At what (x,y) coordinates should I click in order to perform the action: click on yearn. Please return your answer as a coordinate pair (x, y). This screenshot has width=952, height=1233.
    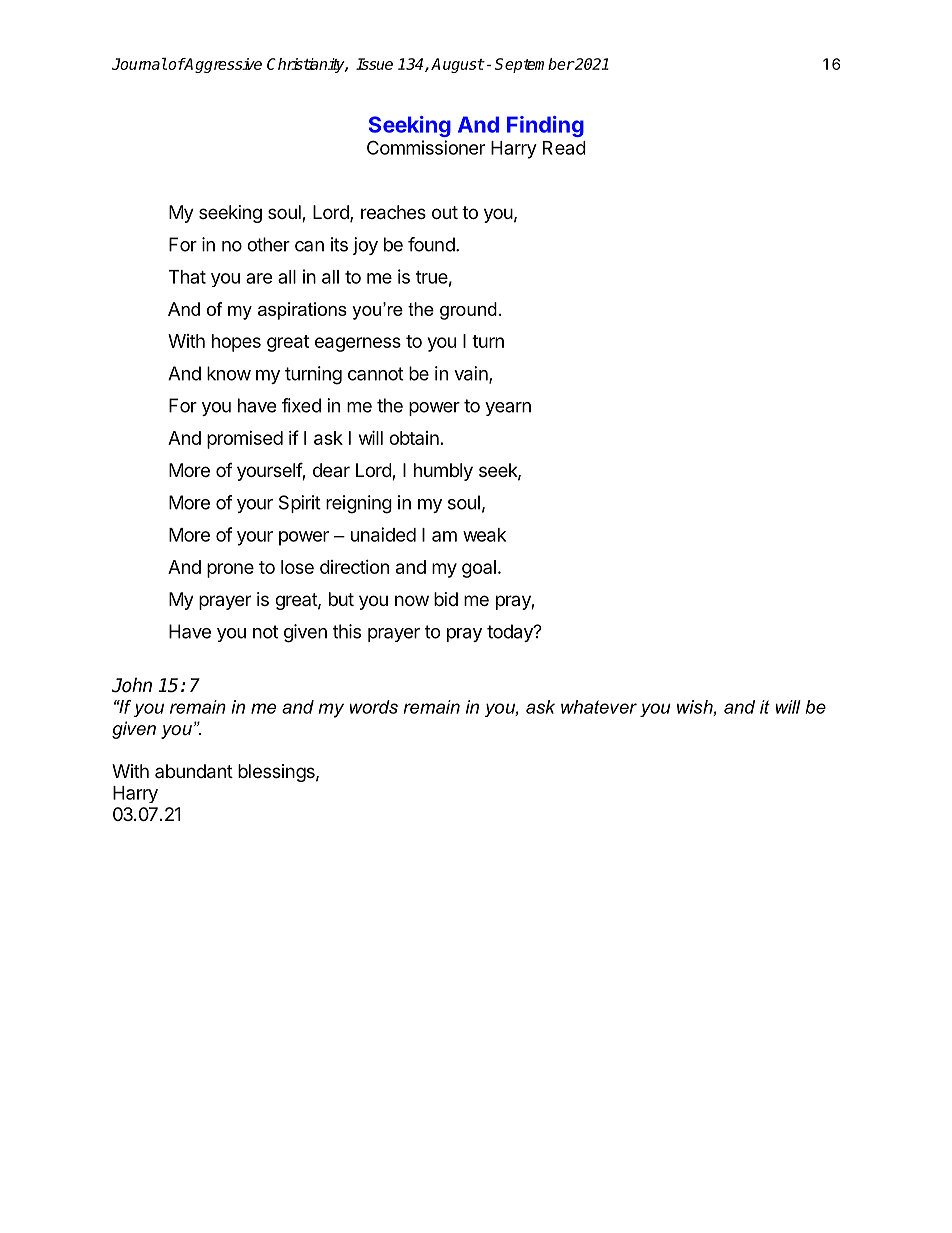
    Looking at the image, I should click on (508, 409).
